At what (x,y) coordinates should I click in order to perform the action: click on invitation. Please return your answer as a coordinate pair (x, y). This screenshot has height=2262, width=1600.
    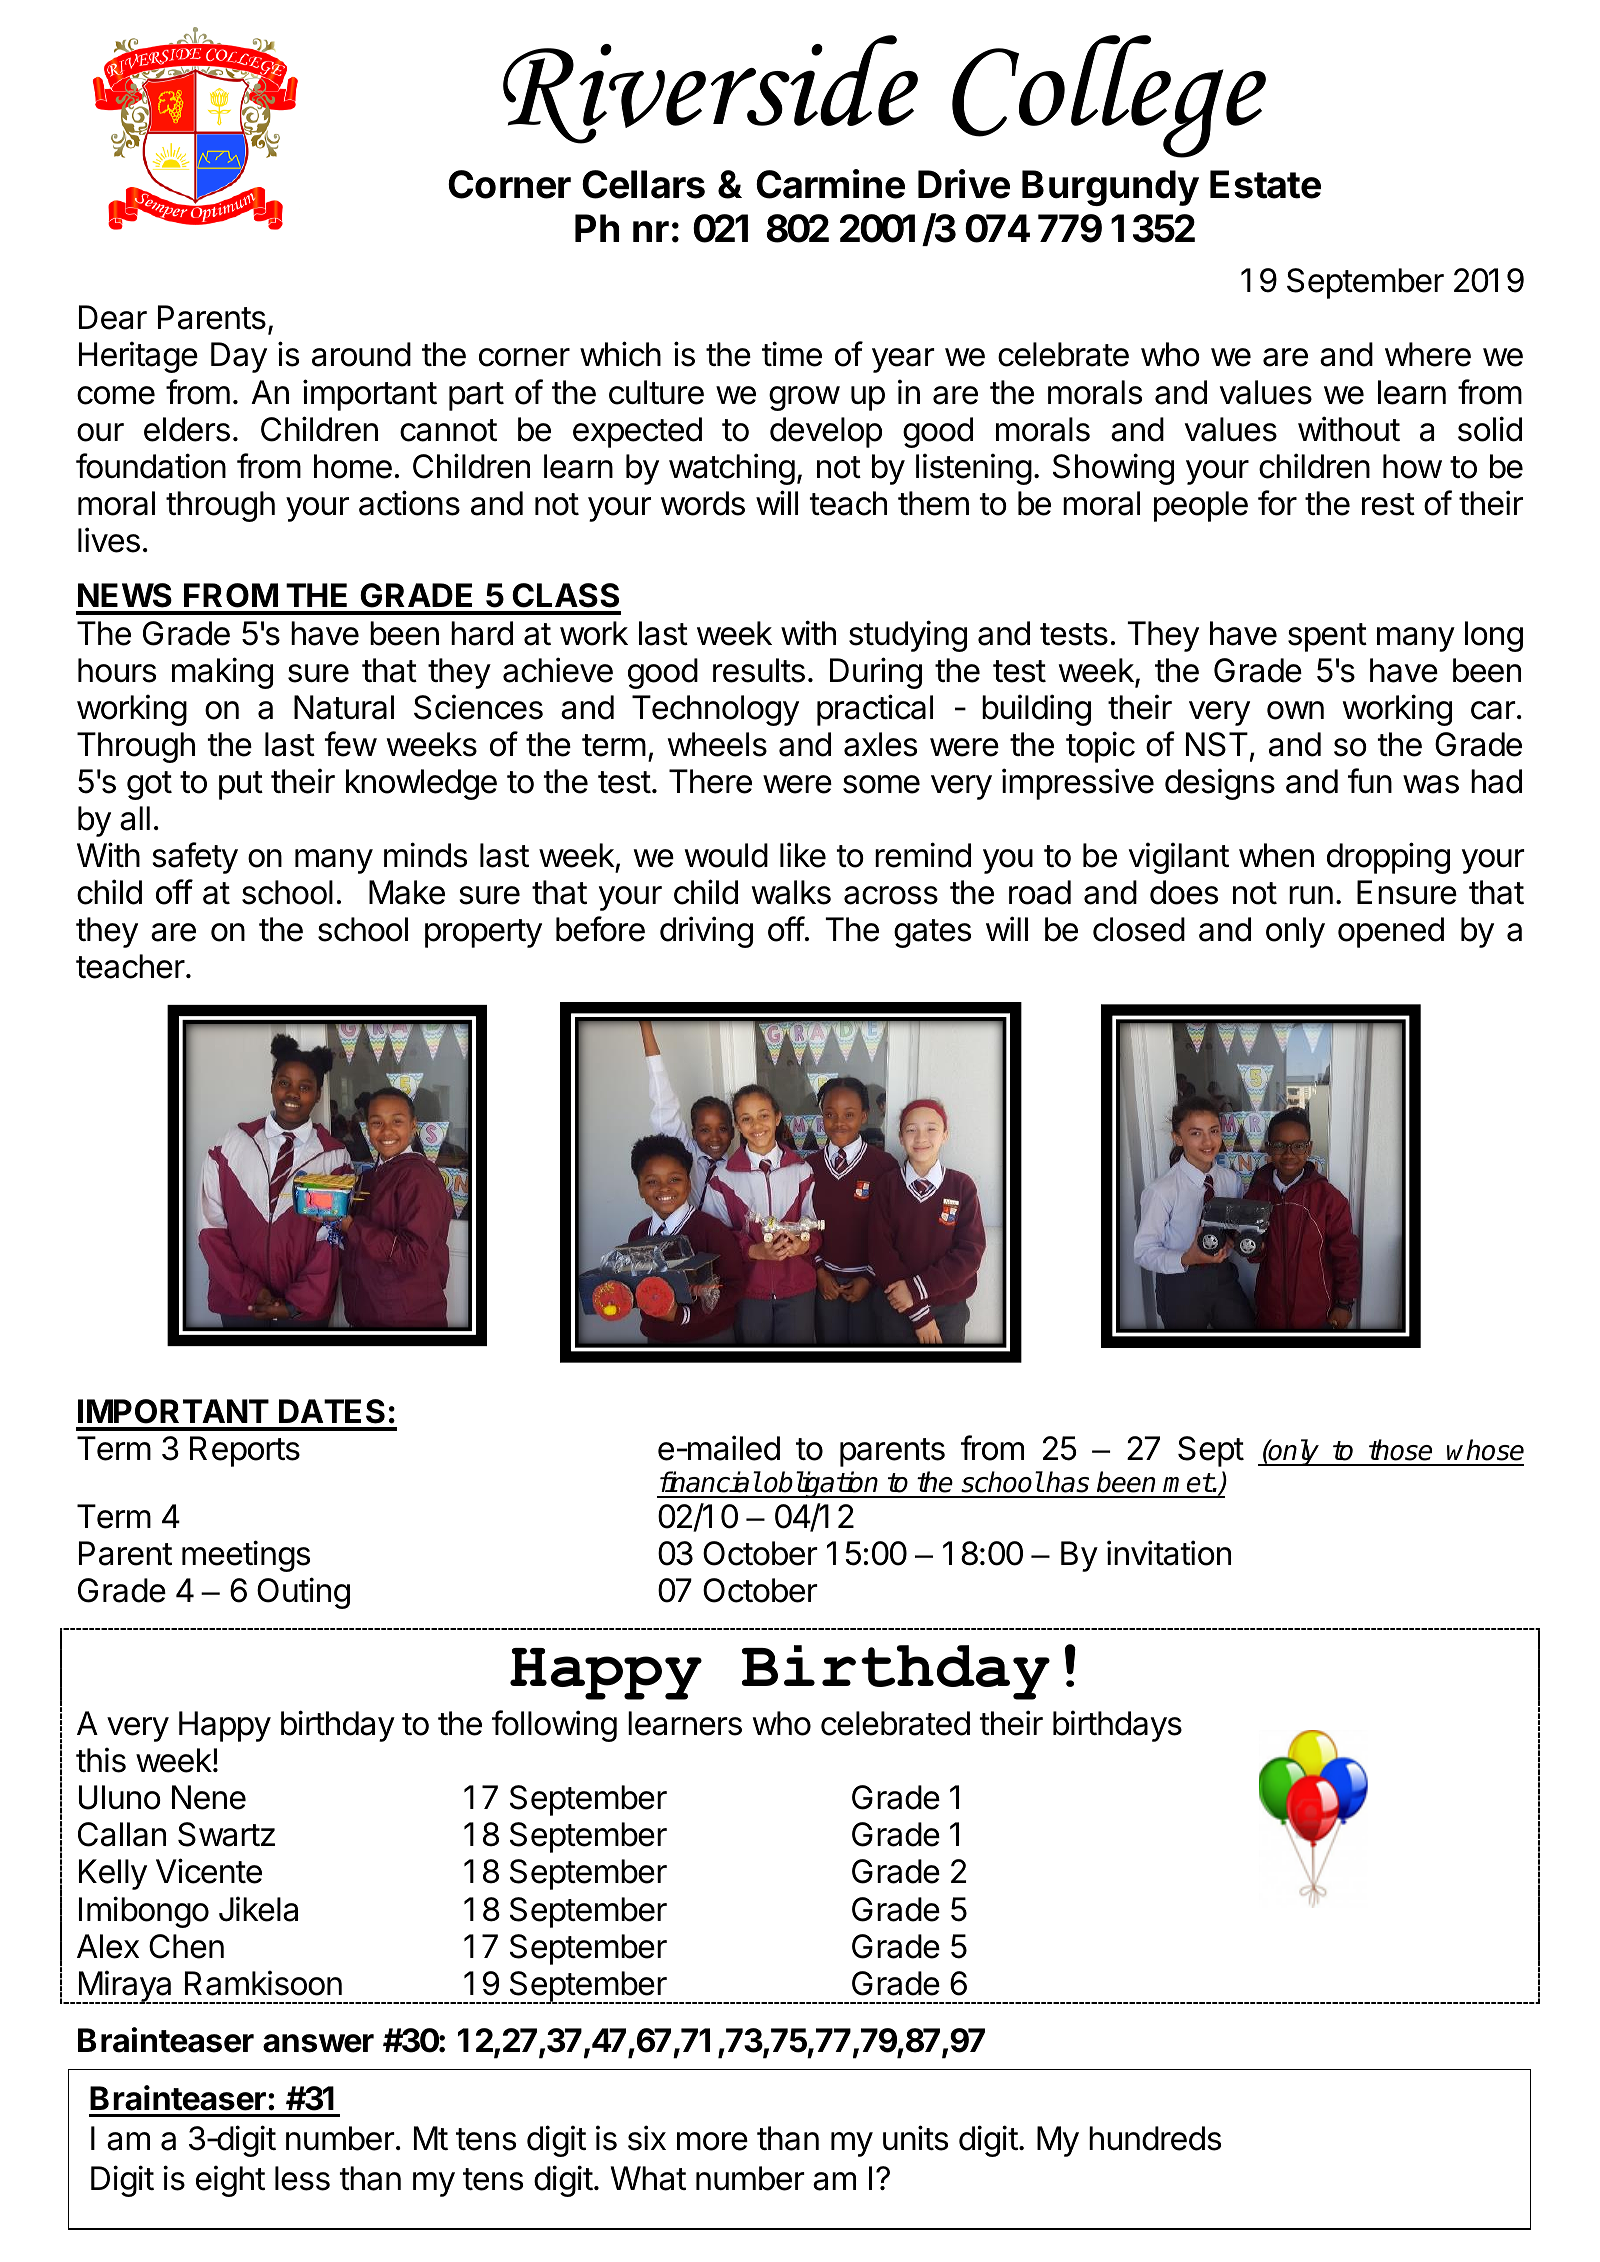
    Looking at the image, I should click on (1169, 1553).
